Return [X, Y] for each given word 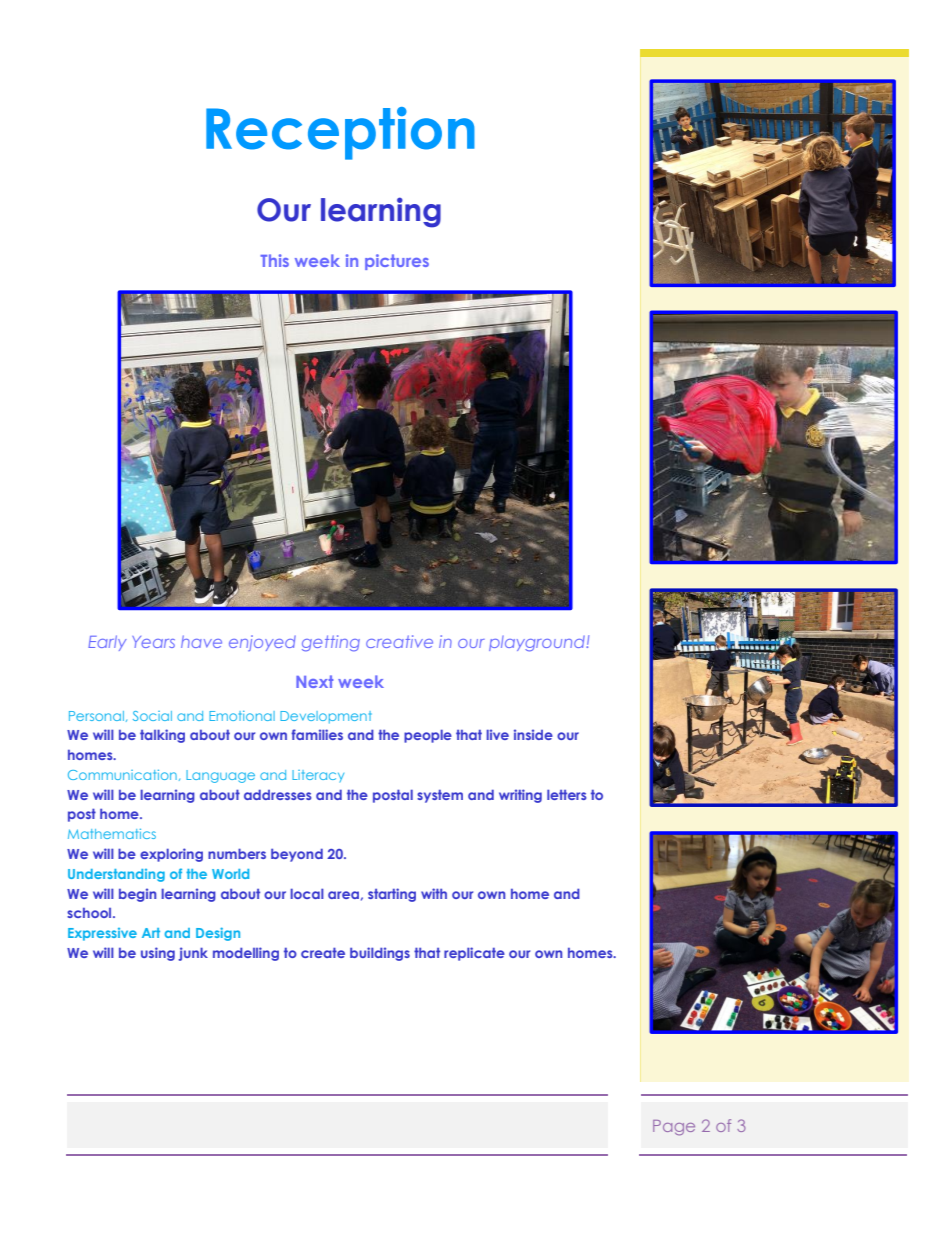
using [158, 954]
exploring [171, 855]
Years [153, 642]
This [274, 260]
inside [533, 734]
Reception [340, 133]
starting [392, 895]
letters [567, 794]
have [201, 641]
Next [314, 681]
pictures [397, 262]
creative [399, 641]
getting [331, 643]
